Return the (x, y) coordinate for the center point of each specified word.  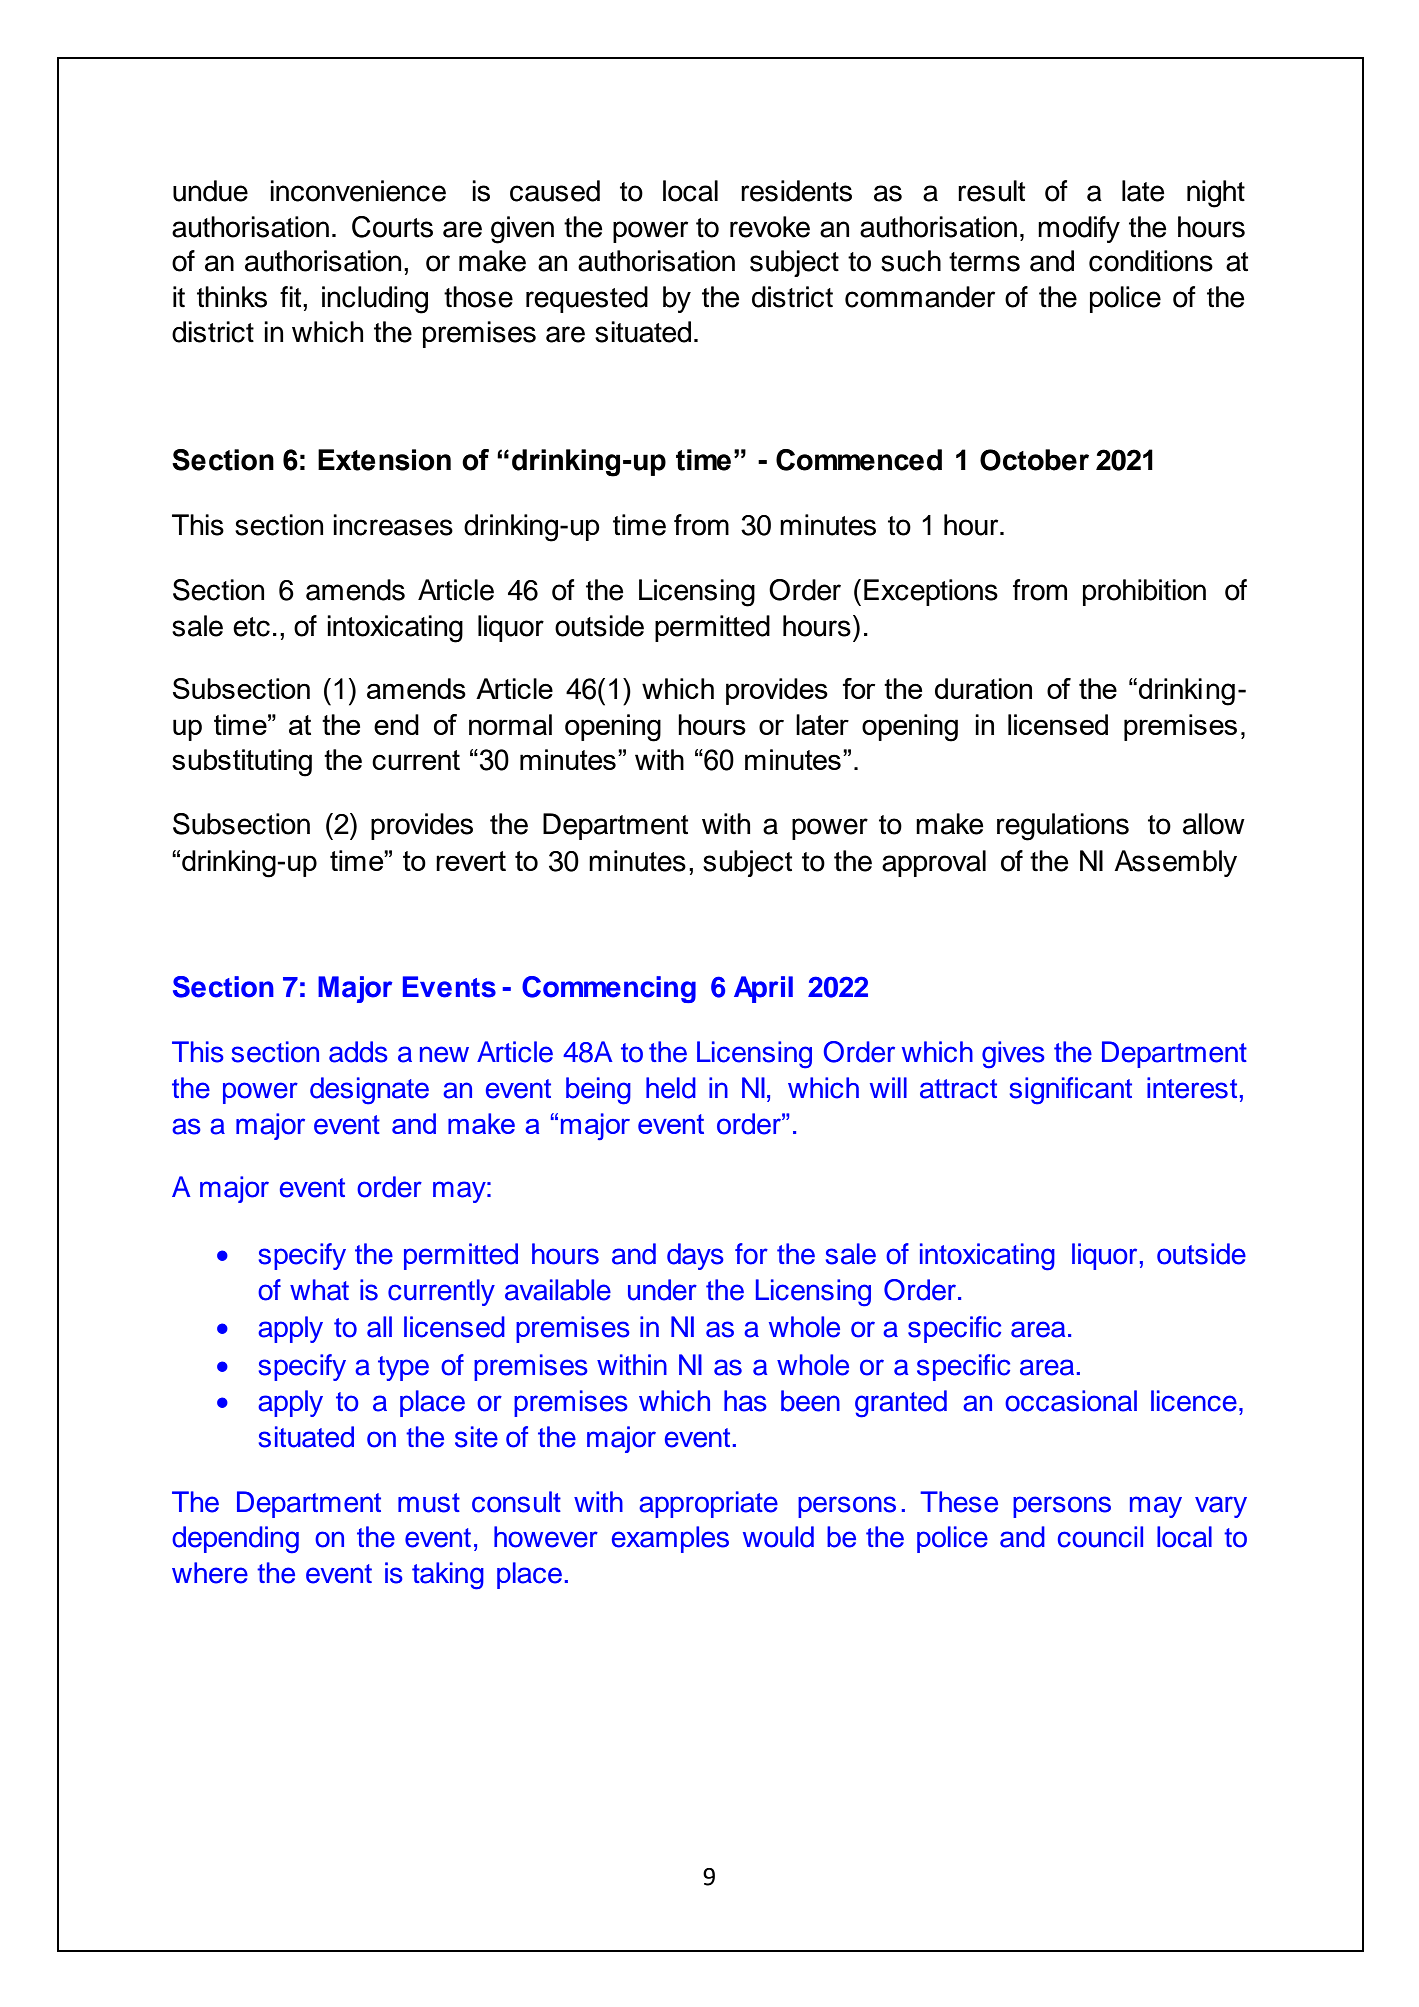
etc (251, 627)
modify (1079, 229)
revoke (770, 227)
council (1100, 1537)
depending (235, 1540)
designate (369, 1091)
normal (510, 724)
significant (1070, 1091)
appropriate (708, 1504)
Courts (392, 227)
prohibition (1144, 592)
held (671, 1088)
